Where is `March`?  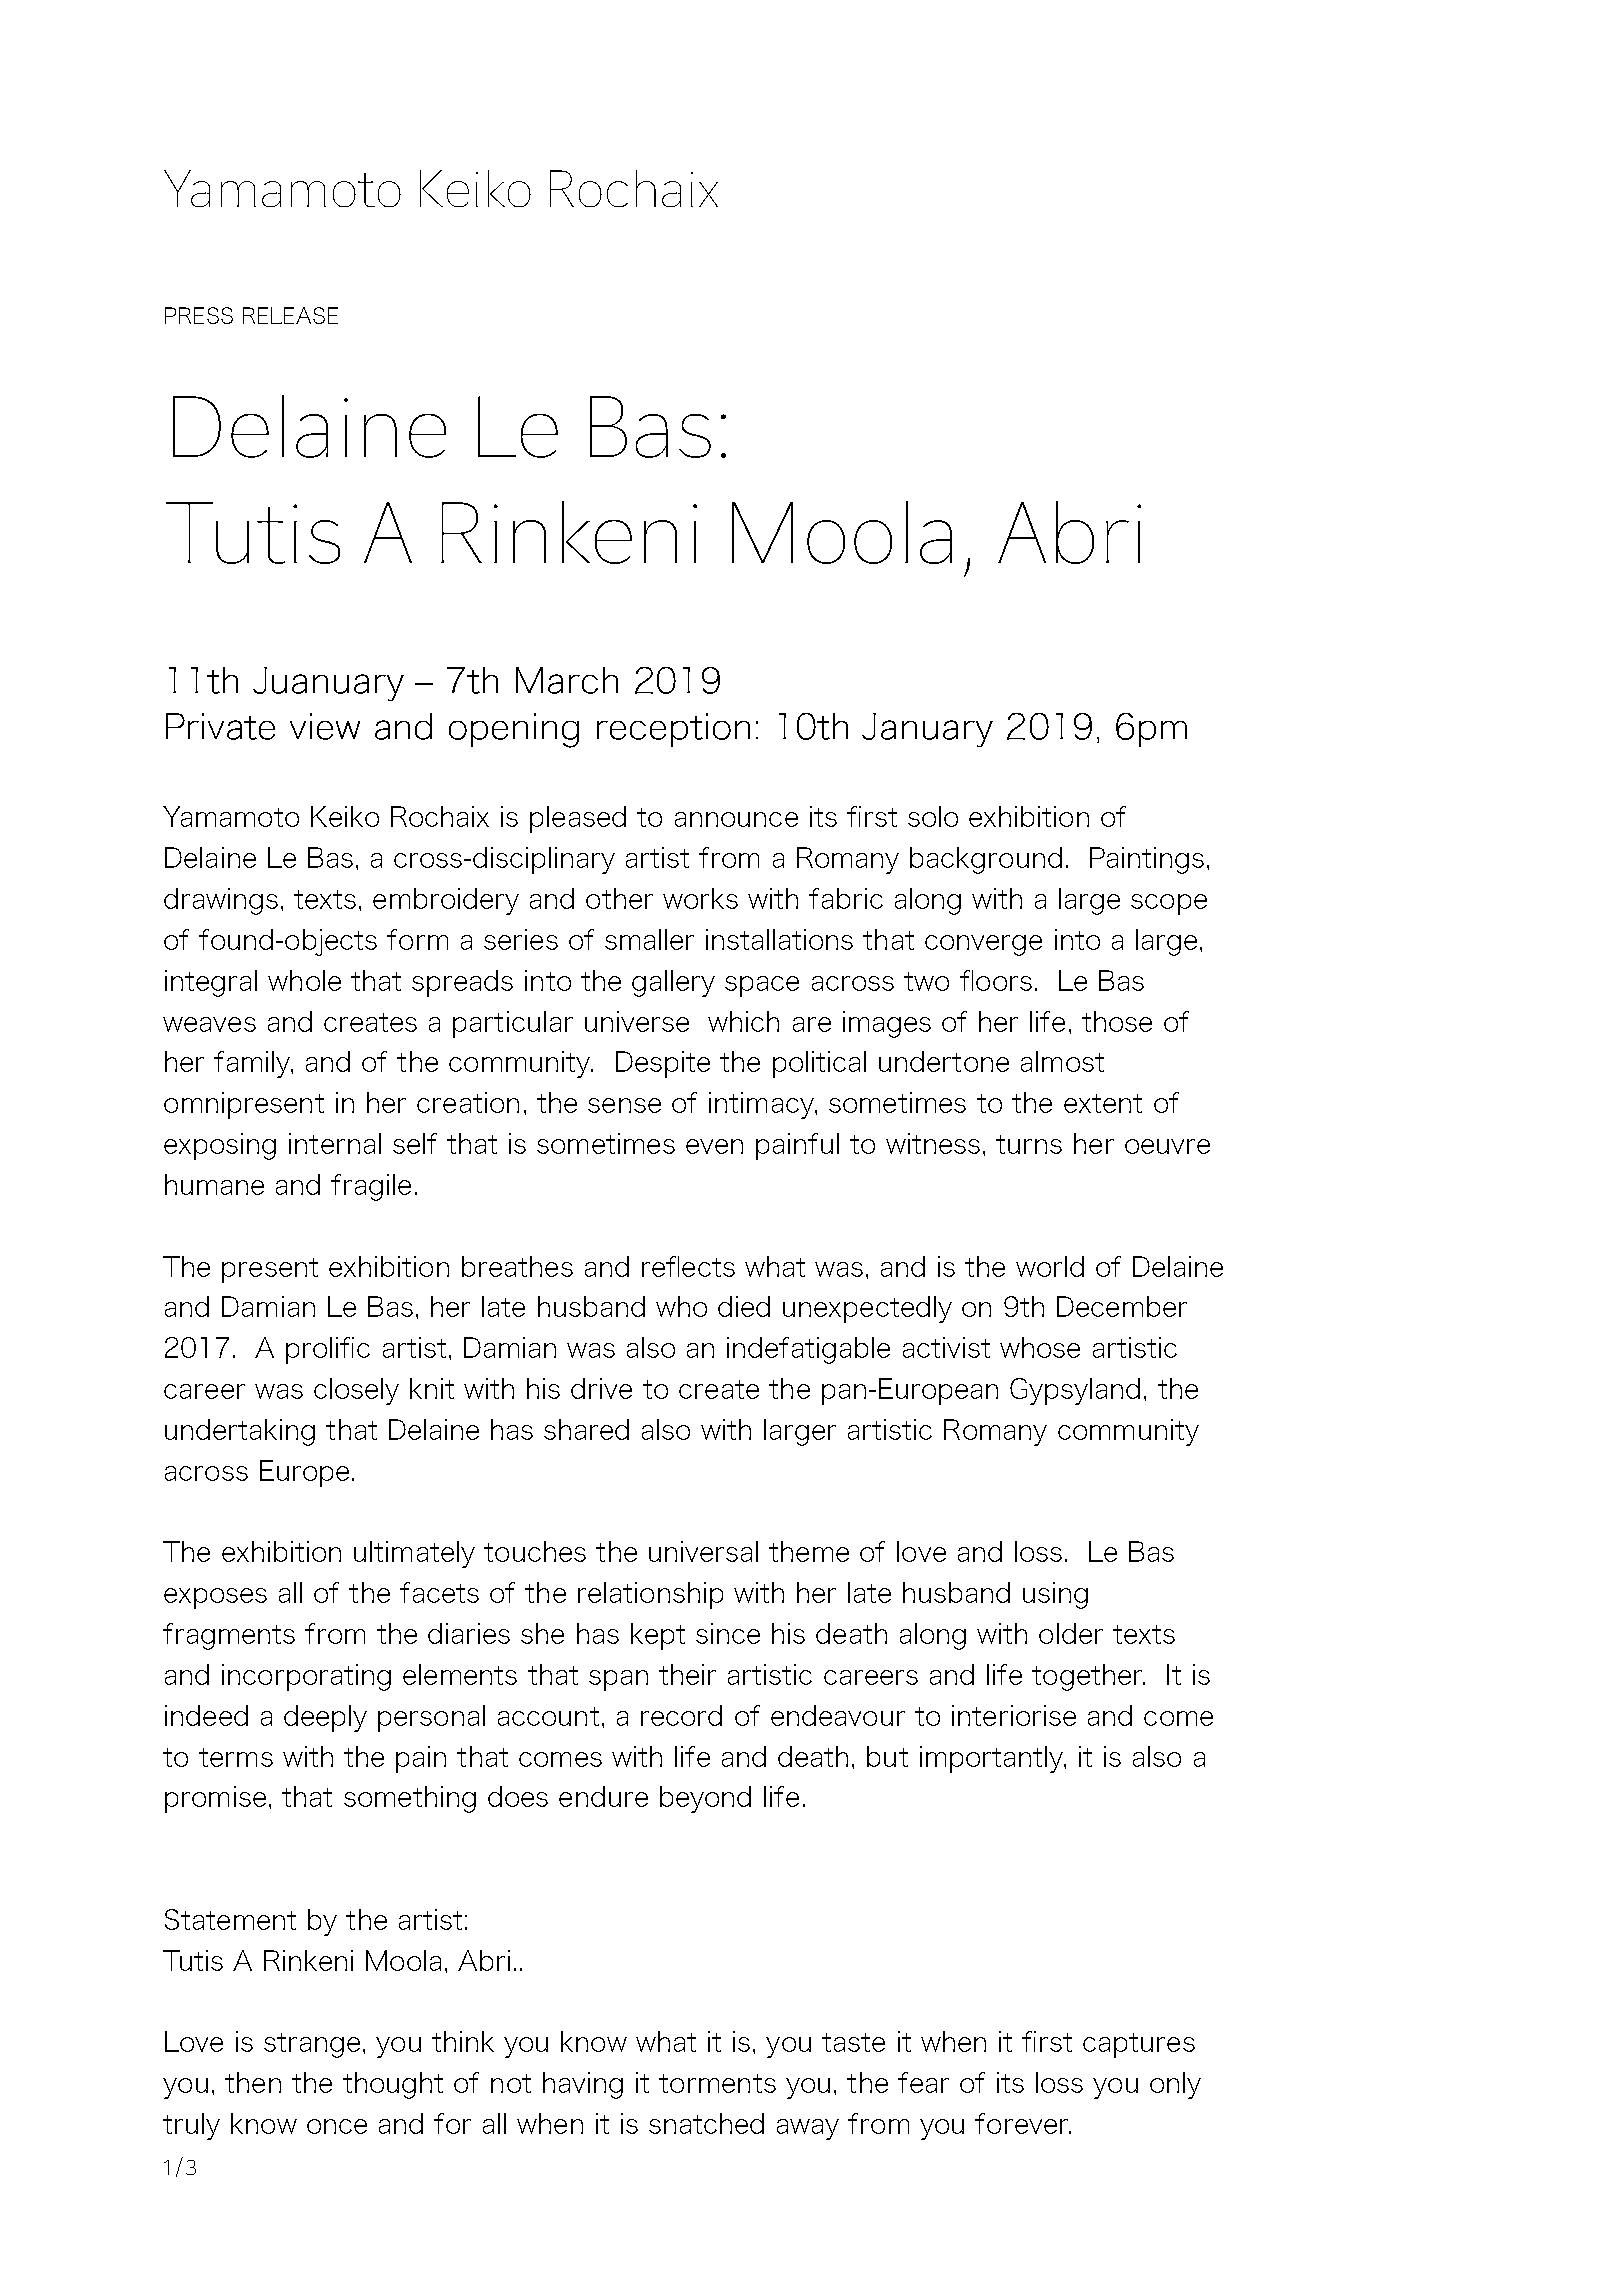 March is located at coordinates (567, 680).
